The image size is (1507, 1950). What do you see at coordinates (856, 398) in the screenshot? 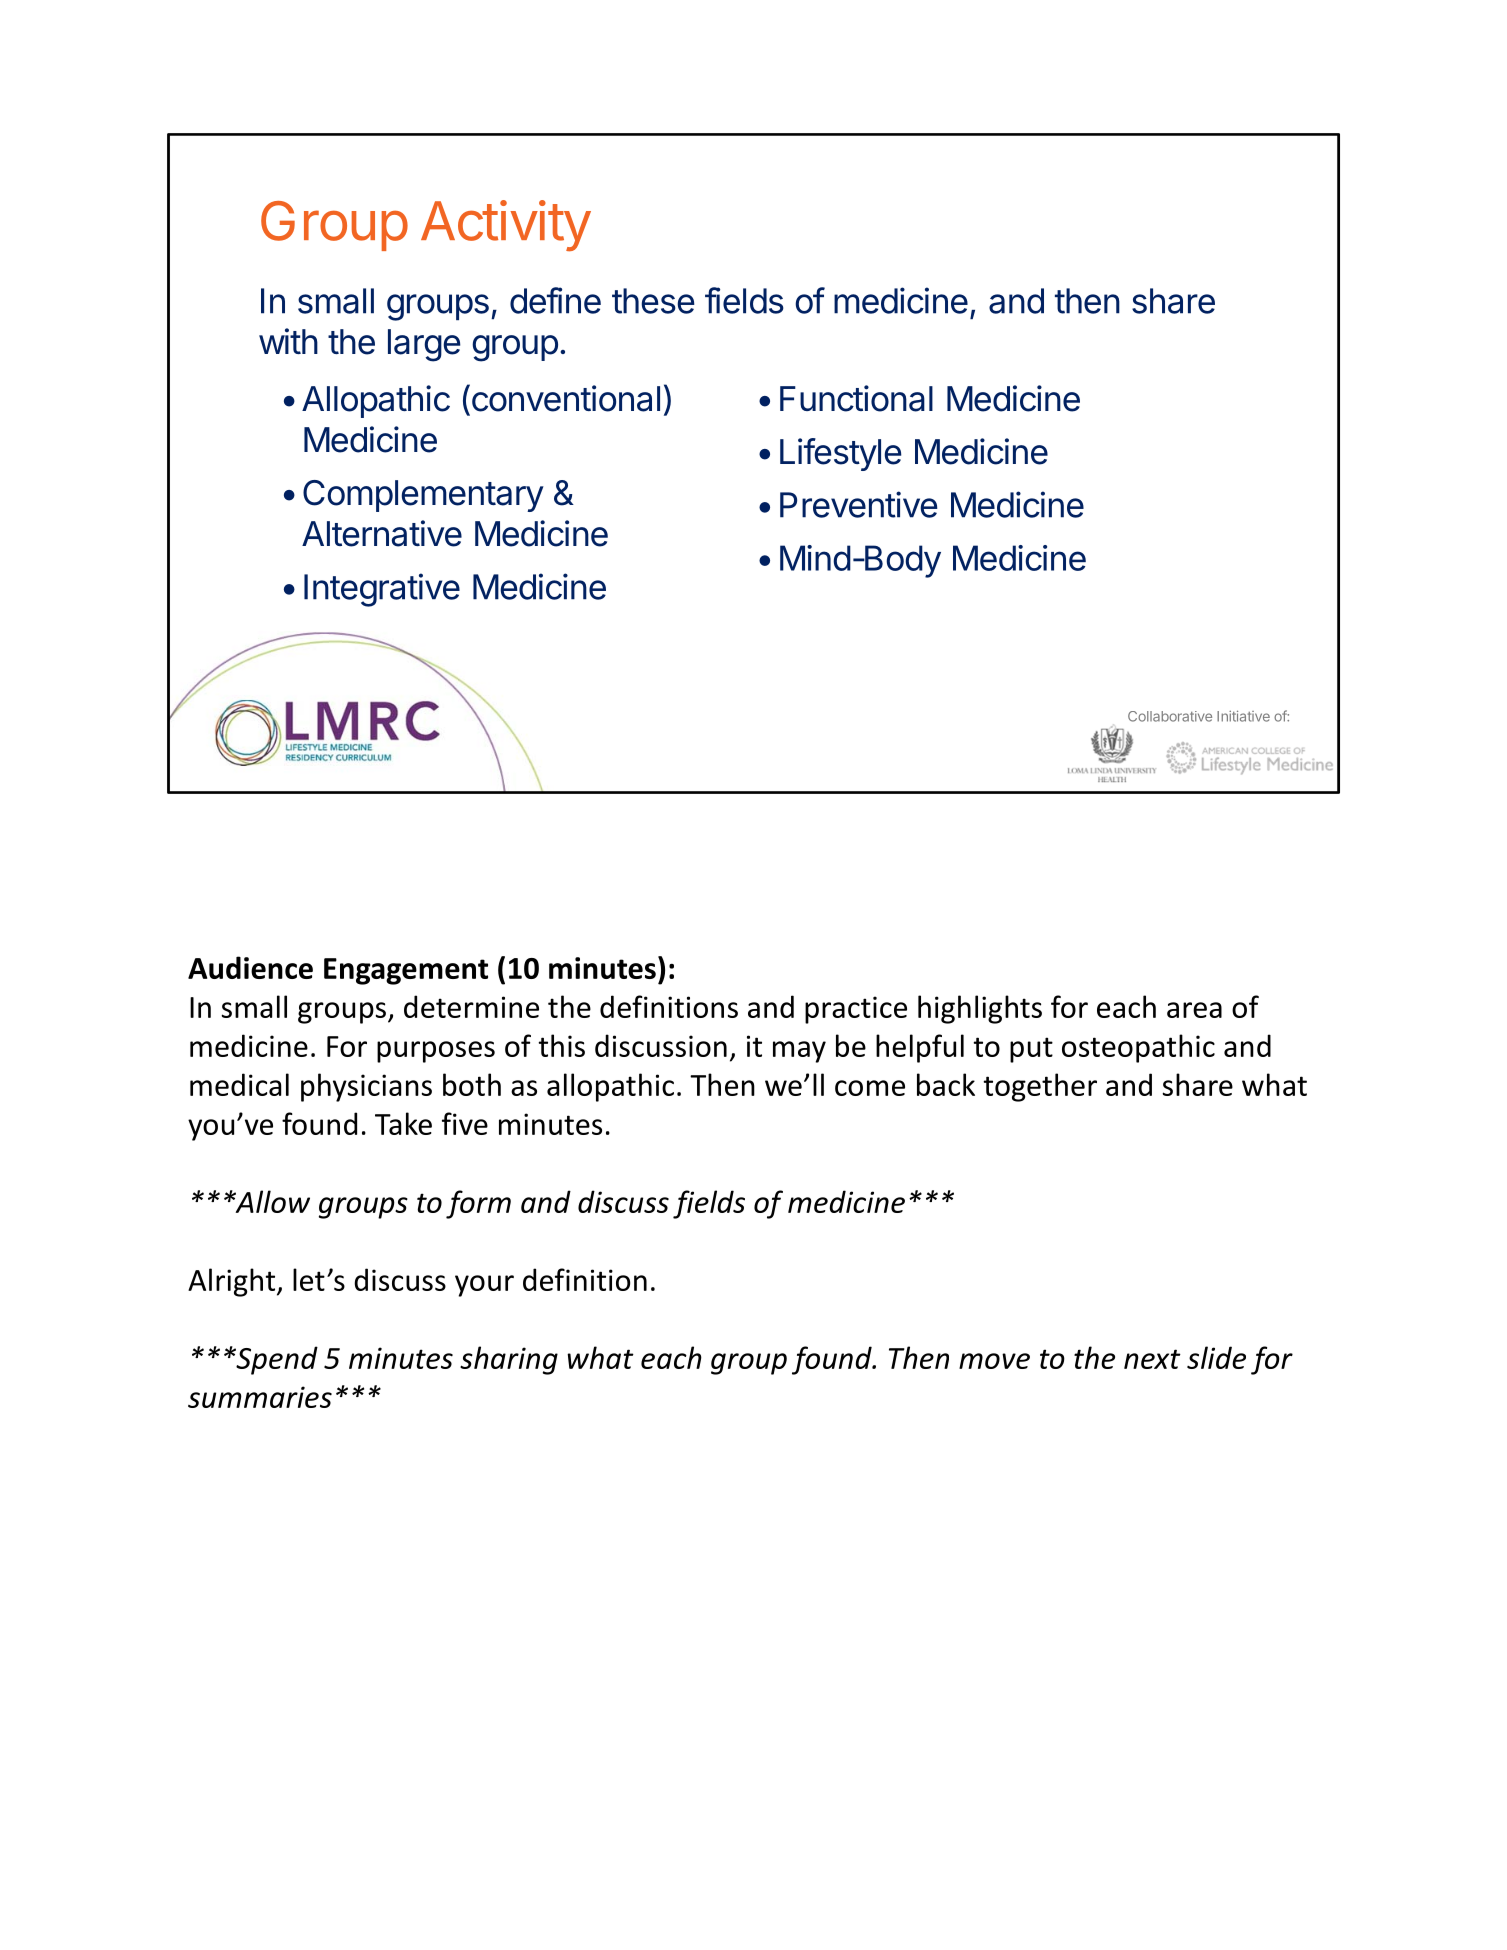
I see `Functional` at bounding box center [856, 398].
